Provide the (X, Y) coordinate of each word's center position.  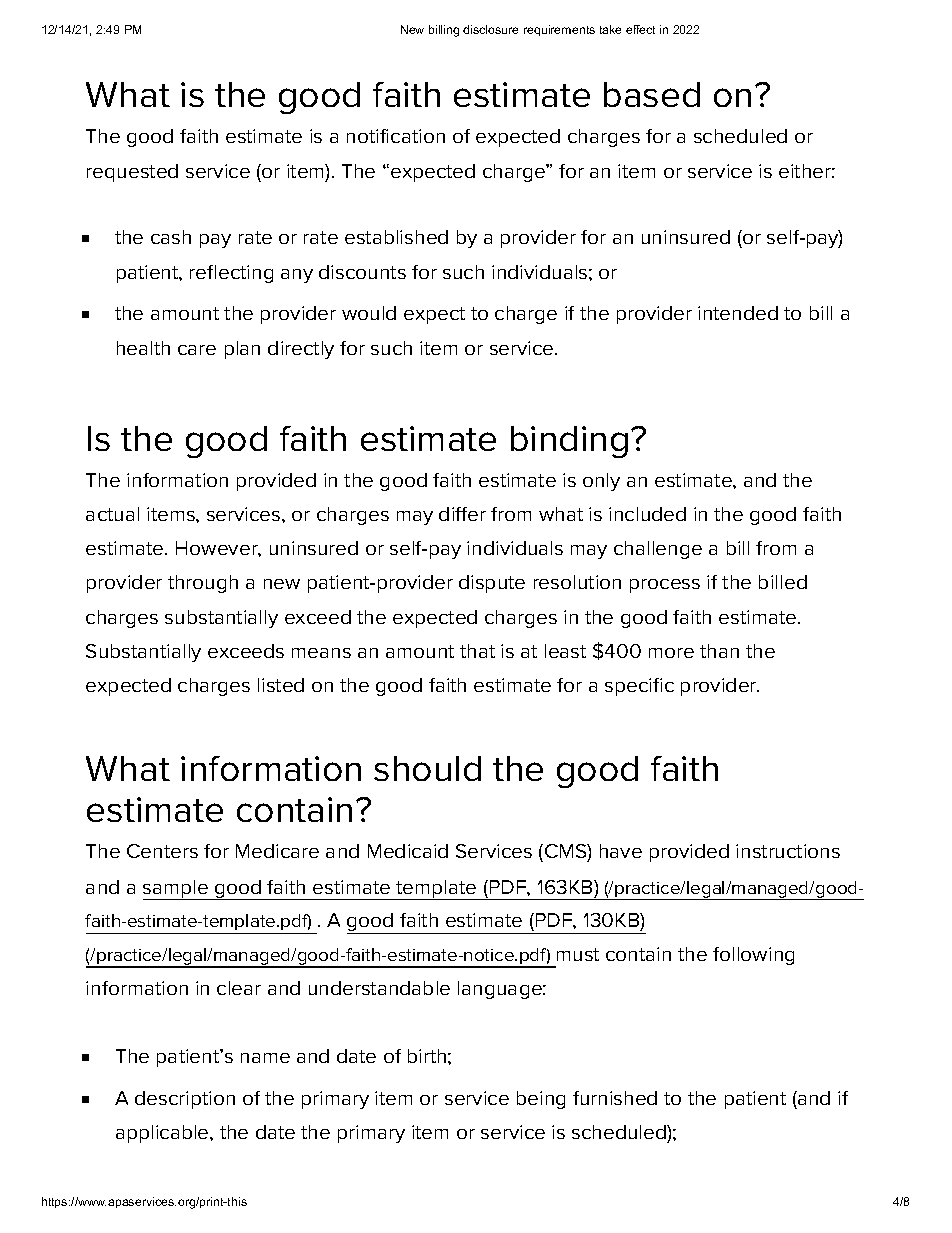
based (652, 94)
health (143, 348)
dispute (492, 584)
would (369, 313)
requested (132, 173)
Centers (162, 851)
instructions (788, 851)
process (665, 586)
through (203, 584)
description (185, 1100)
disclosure (490, 29)
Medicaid (408, 851)
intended (738, 313)
